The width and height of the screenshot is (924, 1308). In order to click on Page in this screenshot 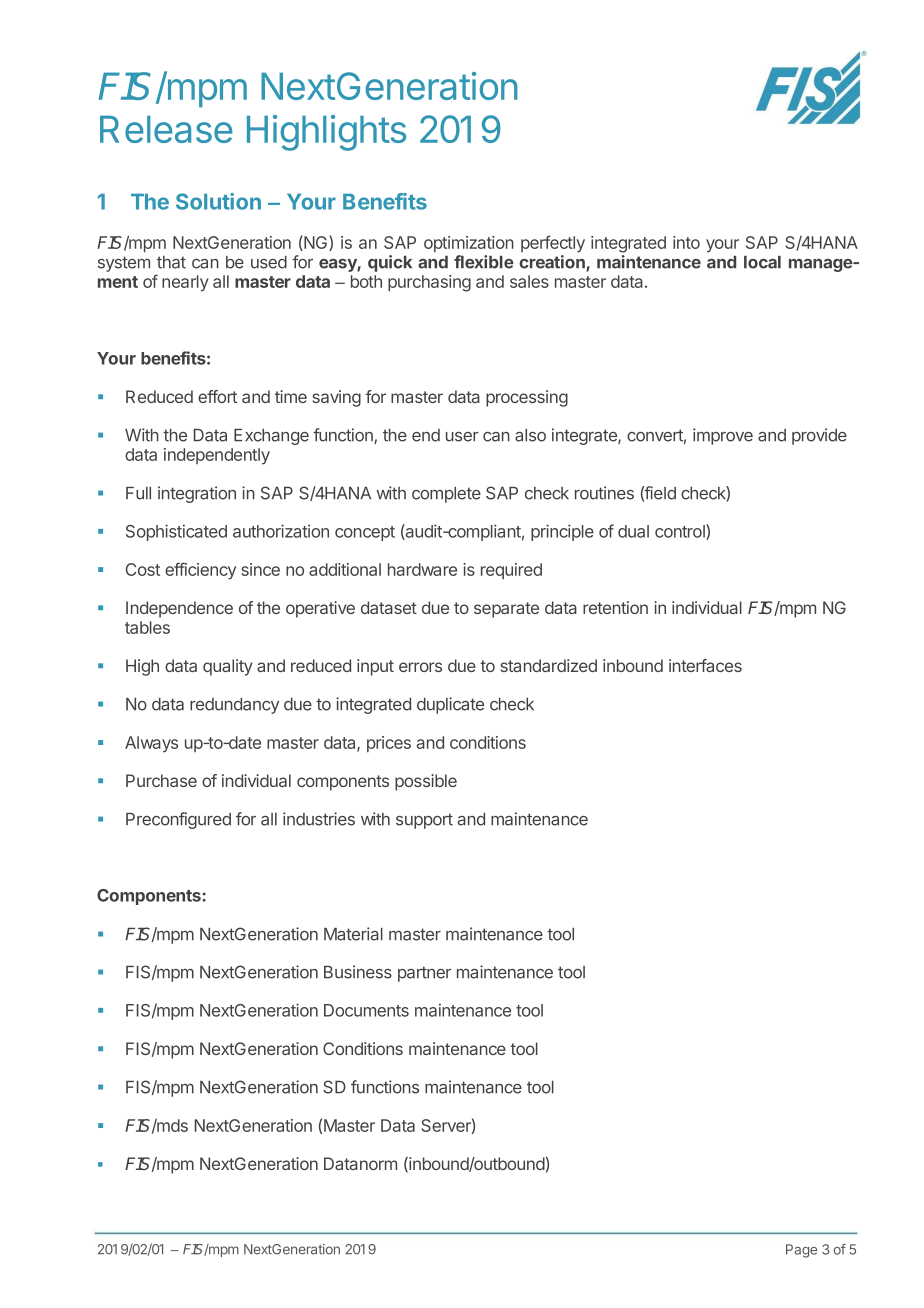, I will do `click(801, 1251)`.
